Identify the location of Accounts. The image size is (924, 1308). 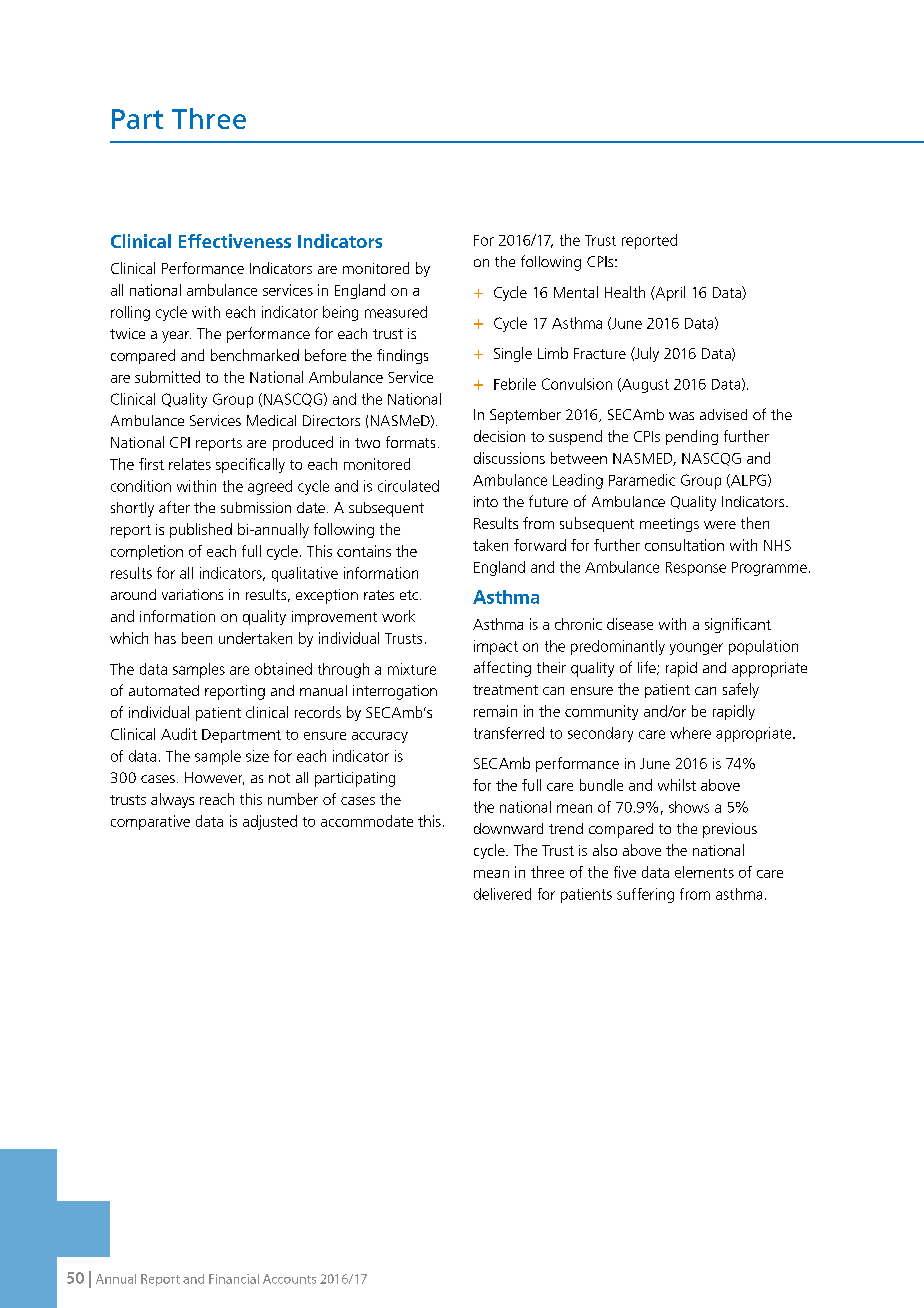
(289, 1279).
